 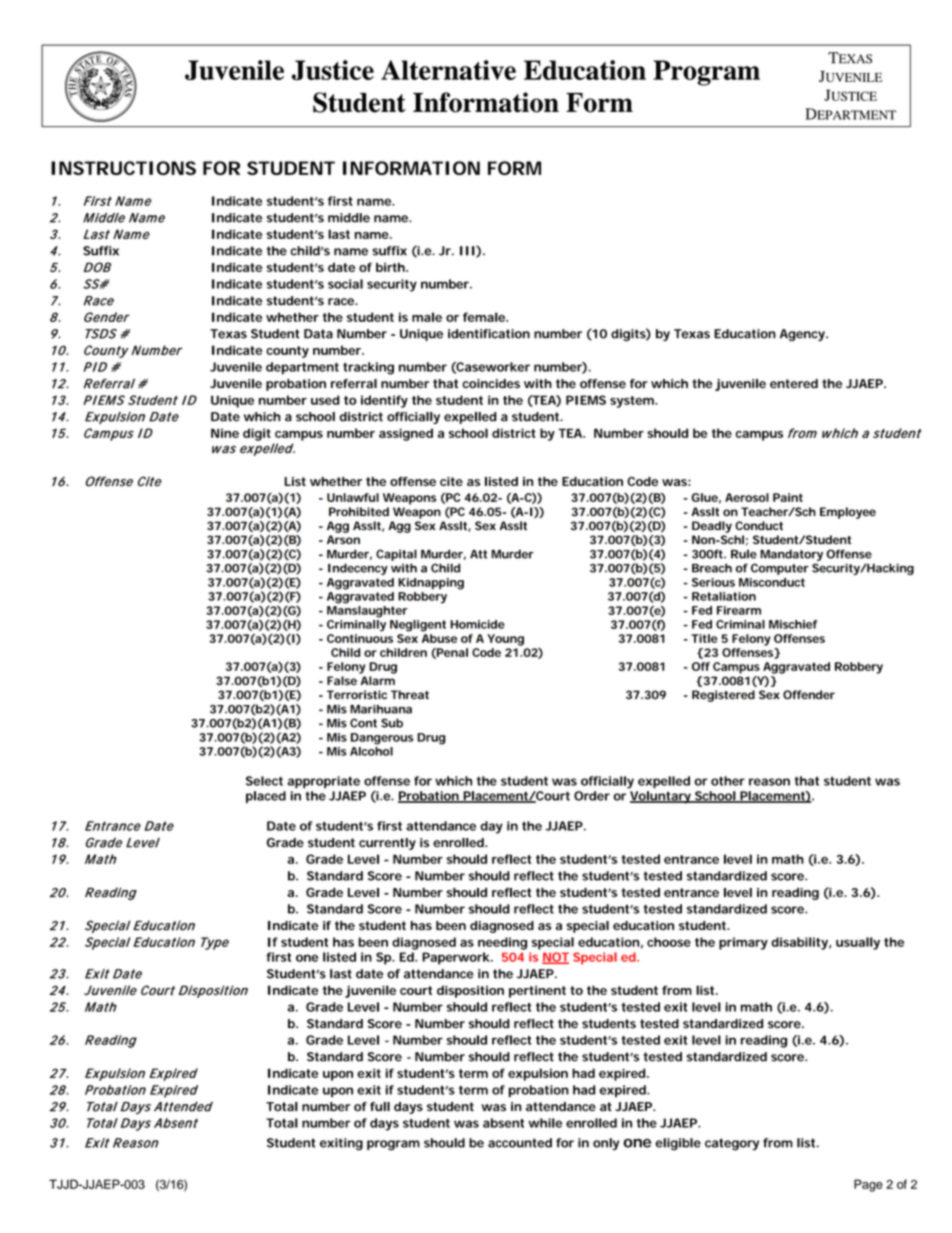 What do you see at coordinates (793, 624) in the document?
I see `Mischief` at bounding box center [793, 624].
